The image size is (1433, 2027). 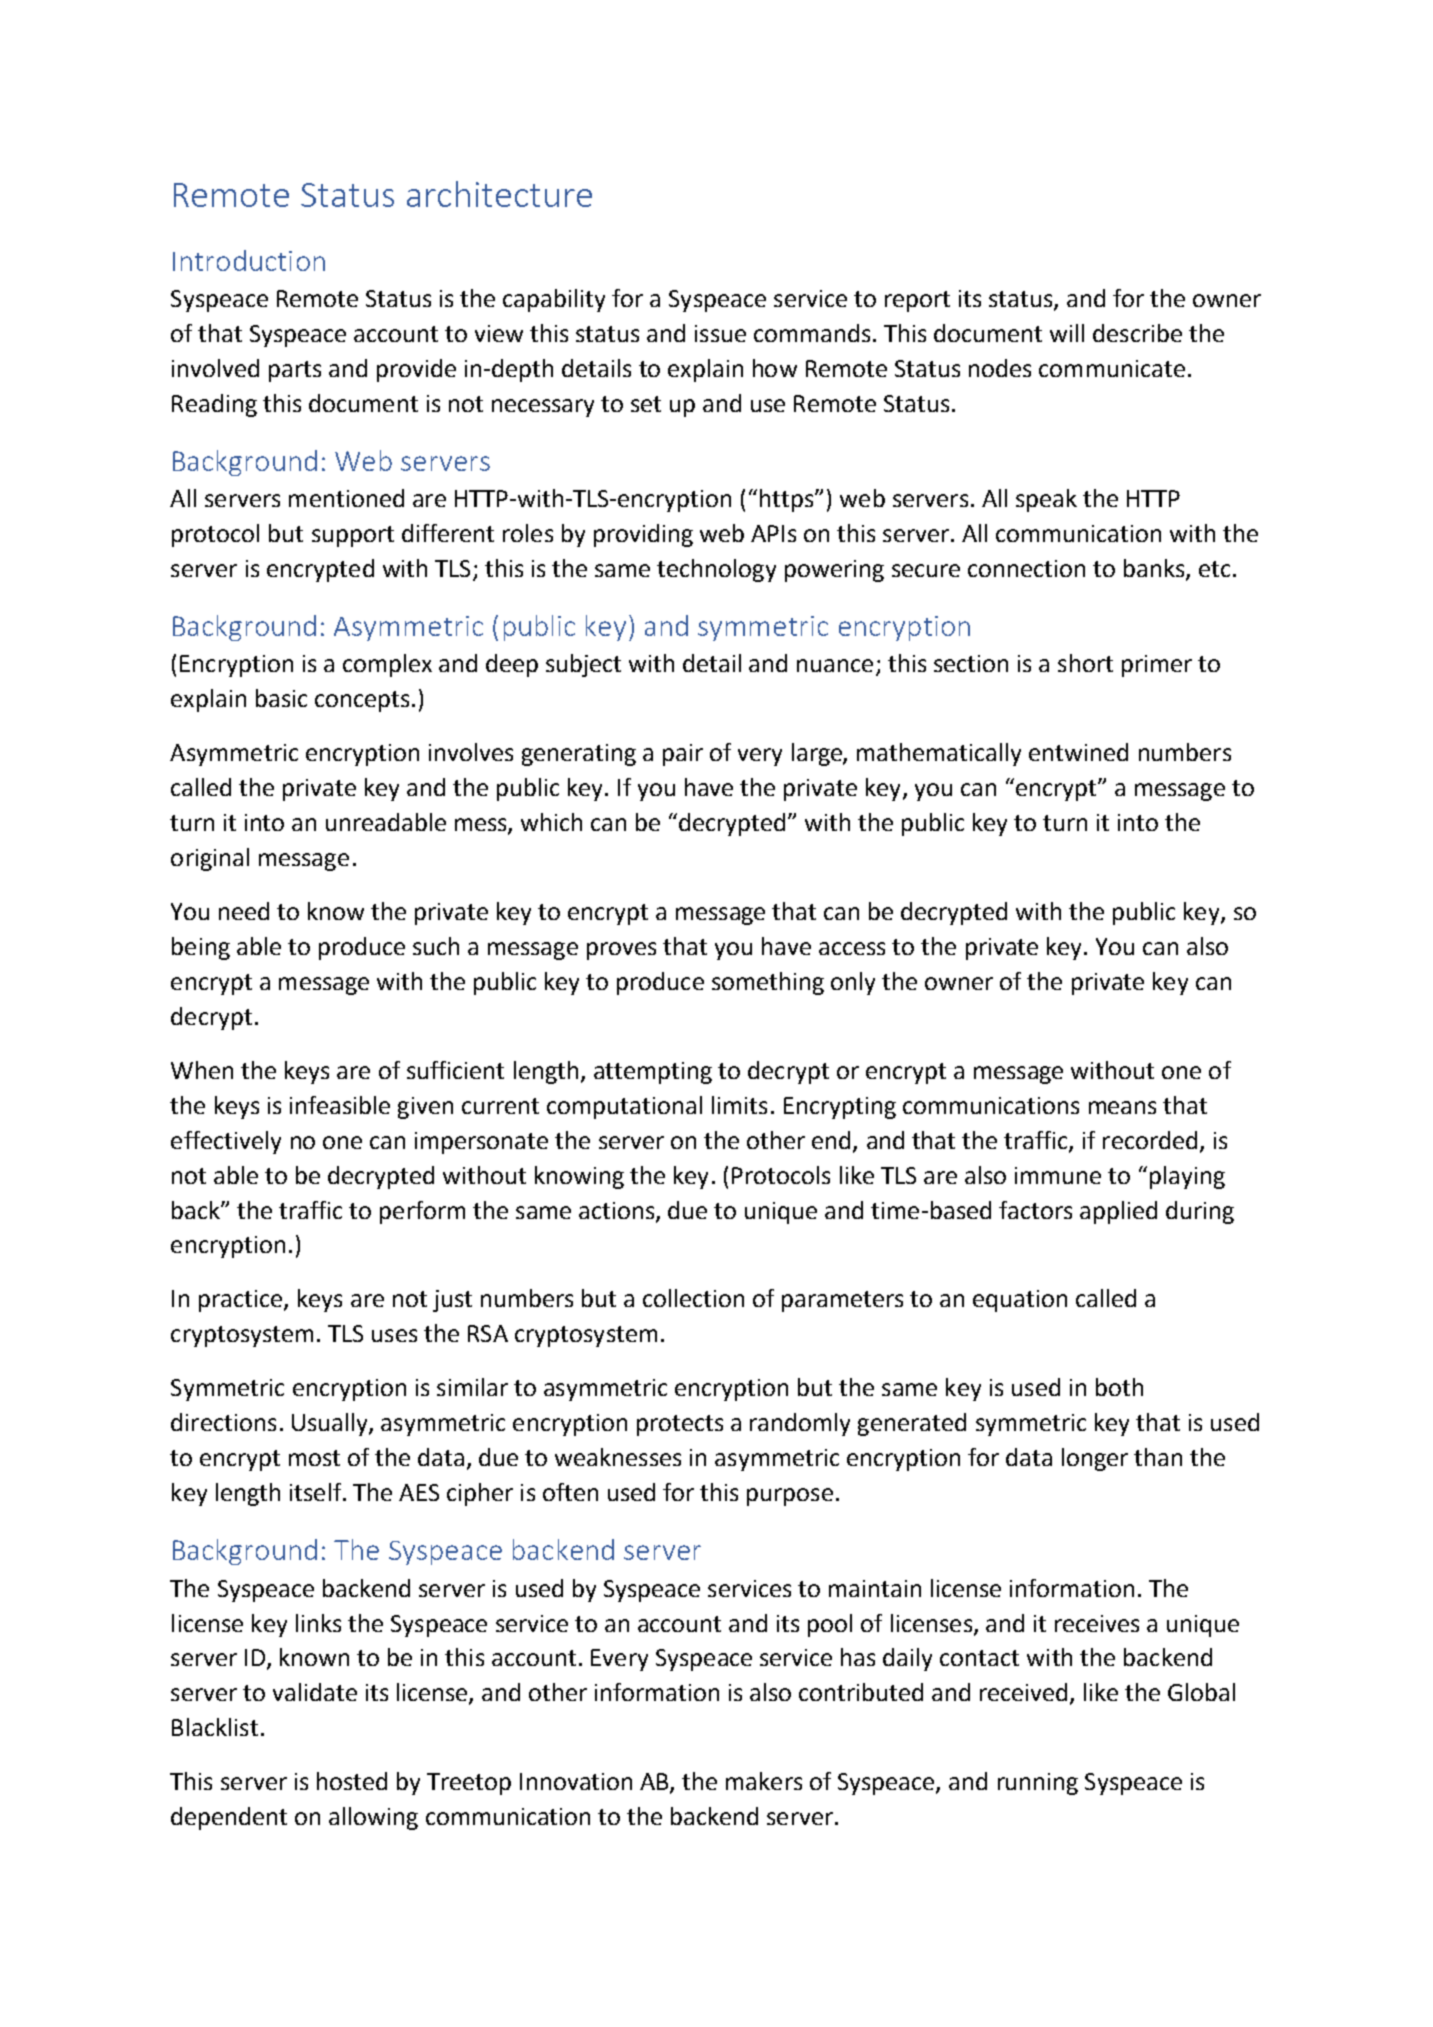 I want to click on will, so click(x=1067, y=333).
